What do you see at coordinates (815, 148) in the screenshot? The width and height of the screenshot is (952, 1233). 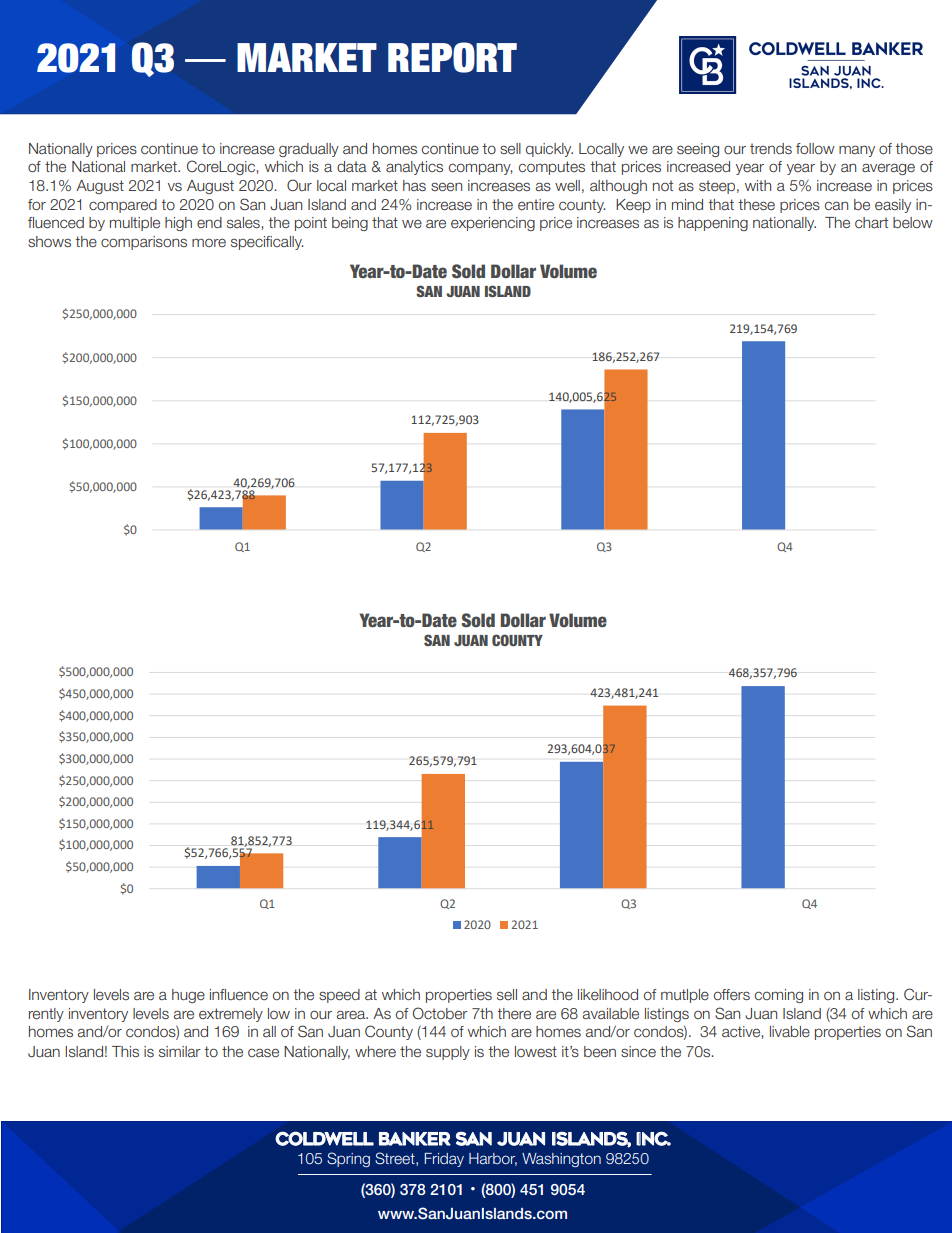 I see `follow` at bounding box center [815, 148].
